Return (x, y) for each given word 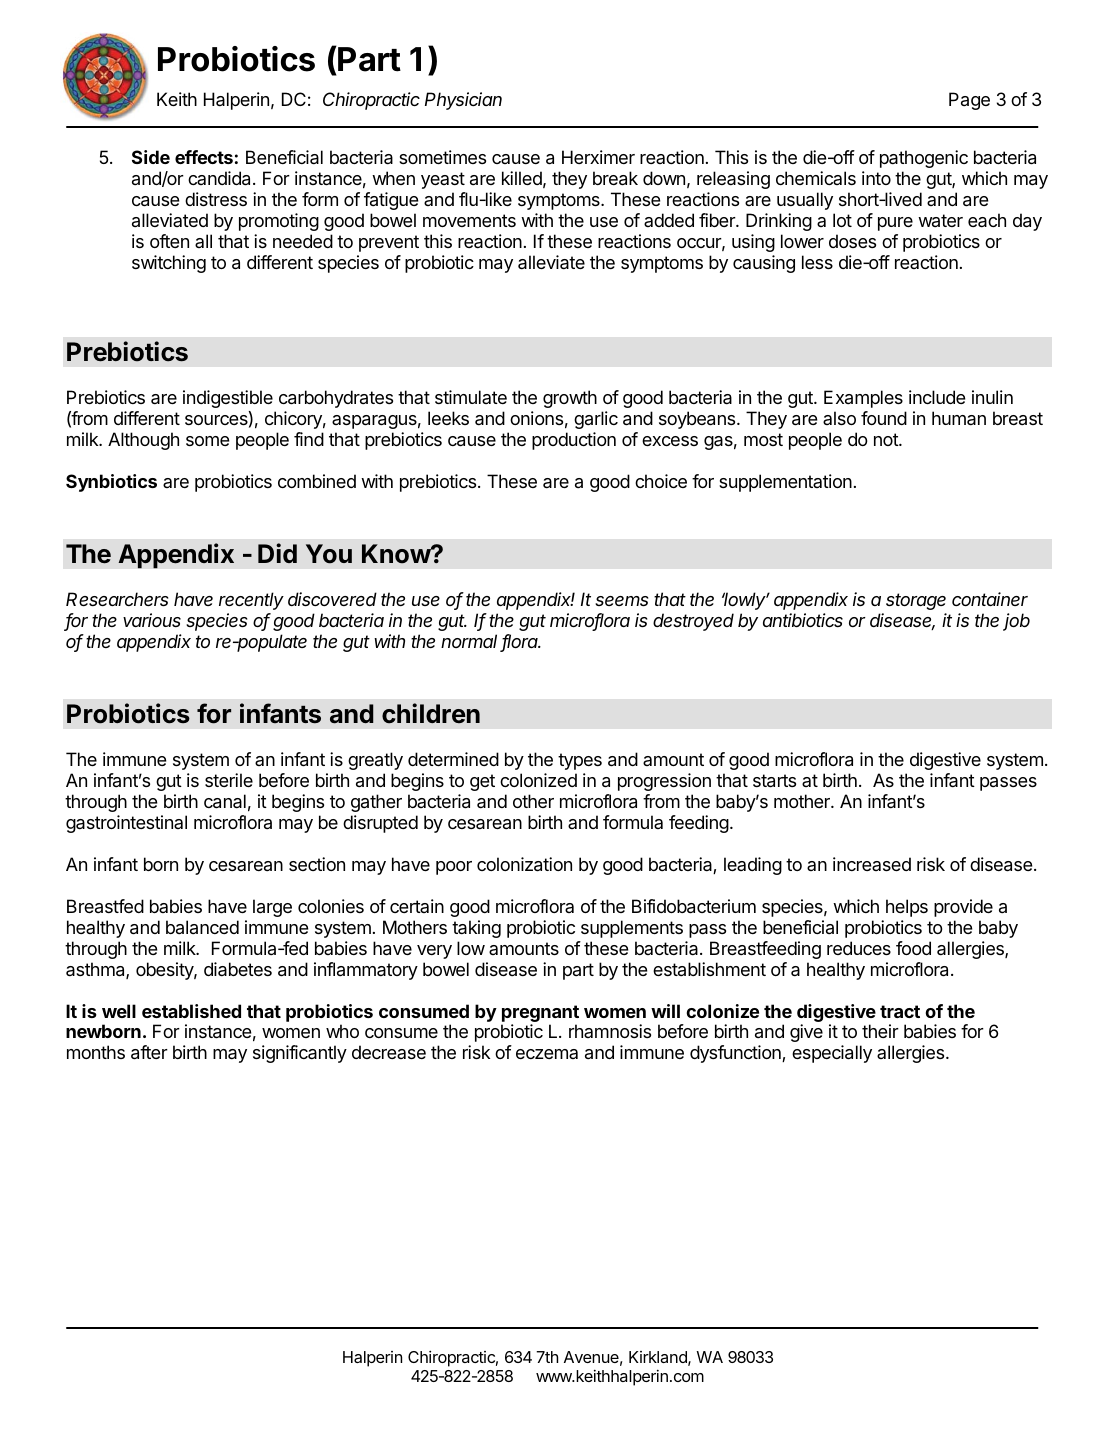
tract (900, 1011)
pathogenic (924, 159)
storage (916, 601)
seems (621, 601)
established (191, 1011)
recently (251, 601)
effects (204, 157)
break (615, 178)
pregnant (540, 1013)
